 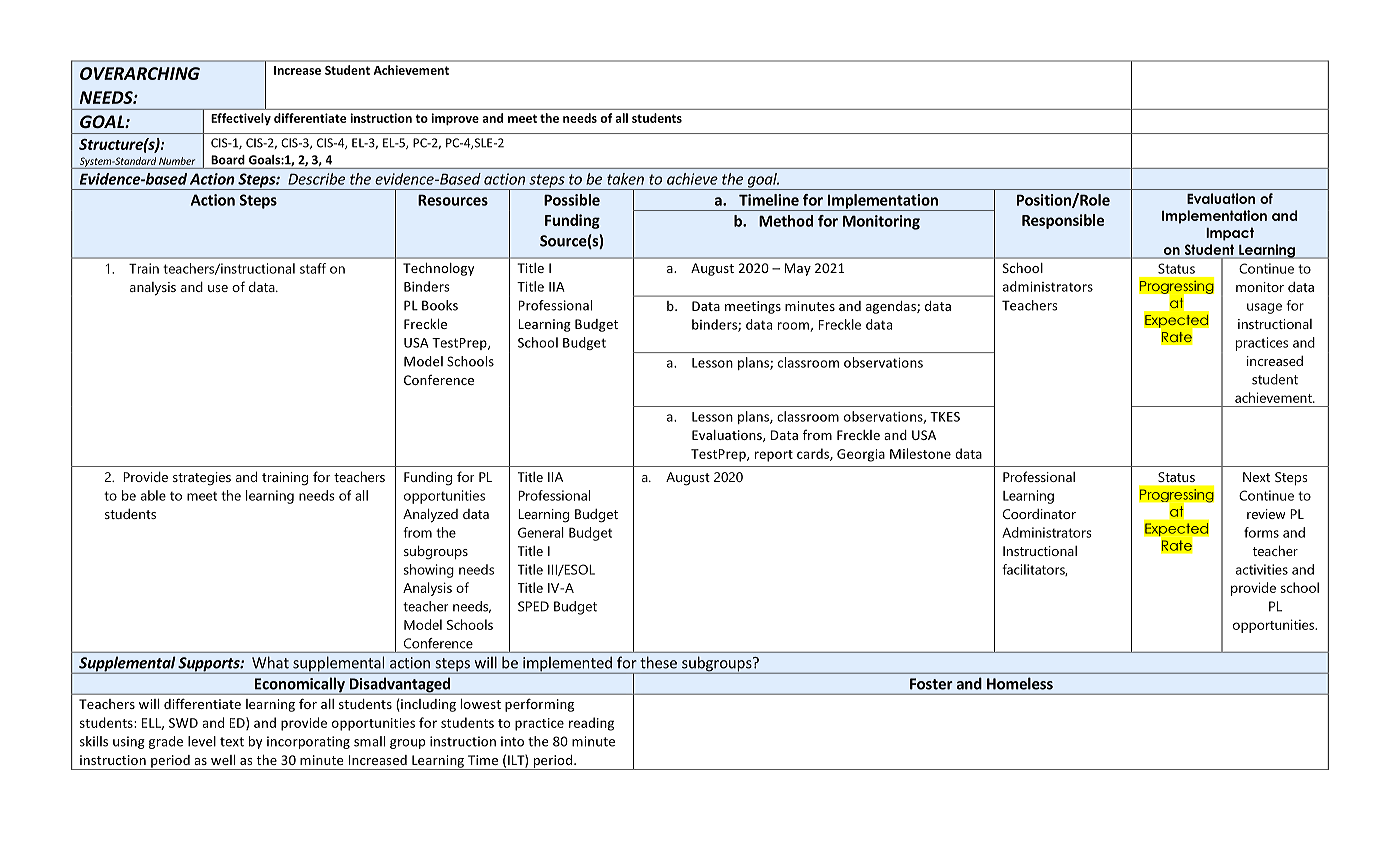 I want to click on activities, so click(x=1262, y=569).
